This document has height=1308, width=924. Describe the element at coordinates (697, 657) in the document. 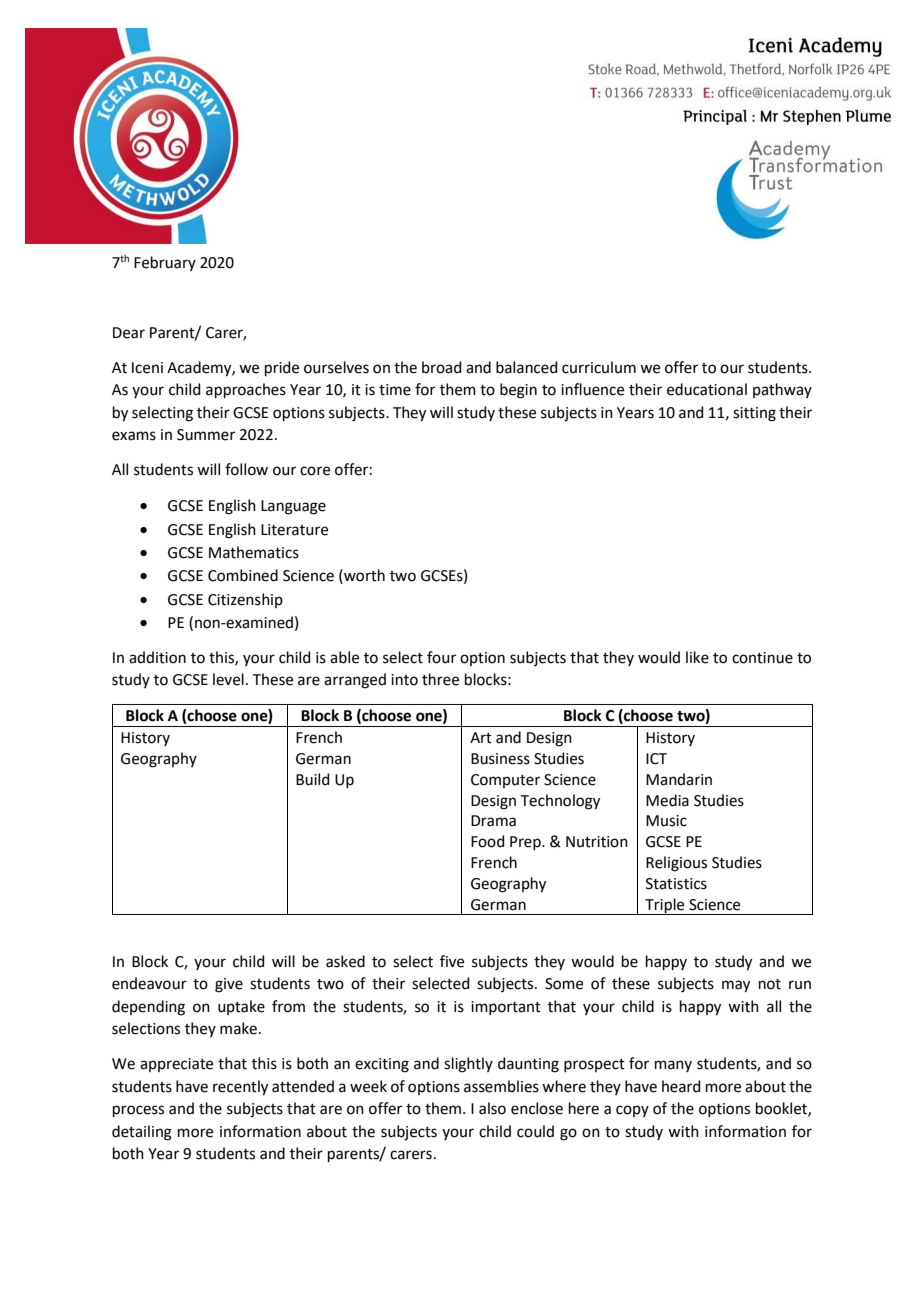

I see `like` at that location.
